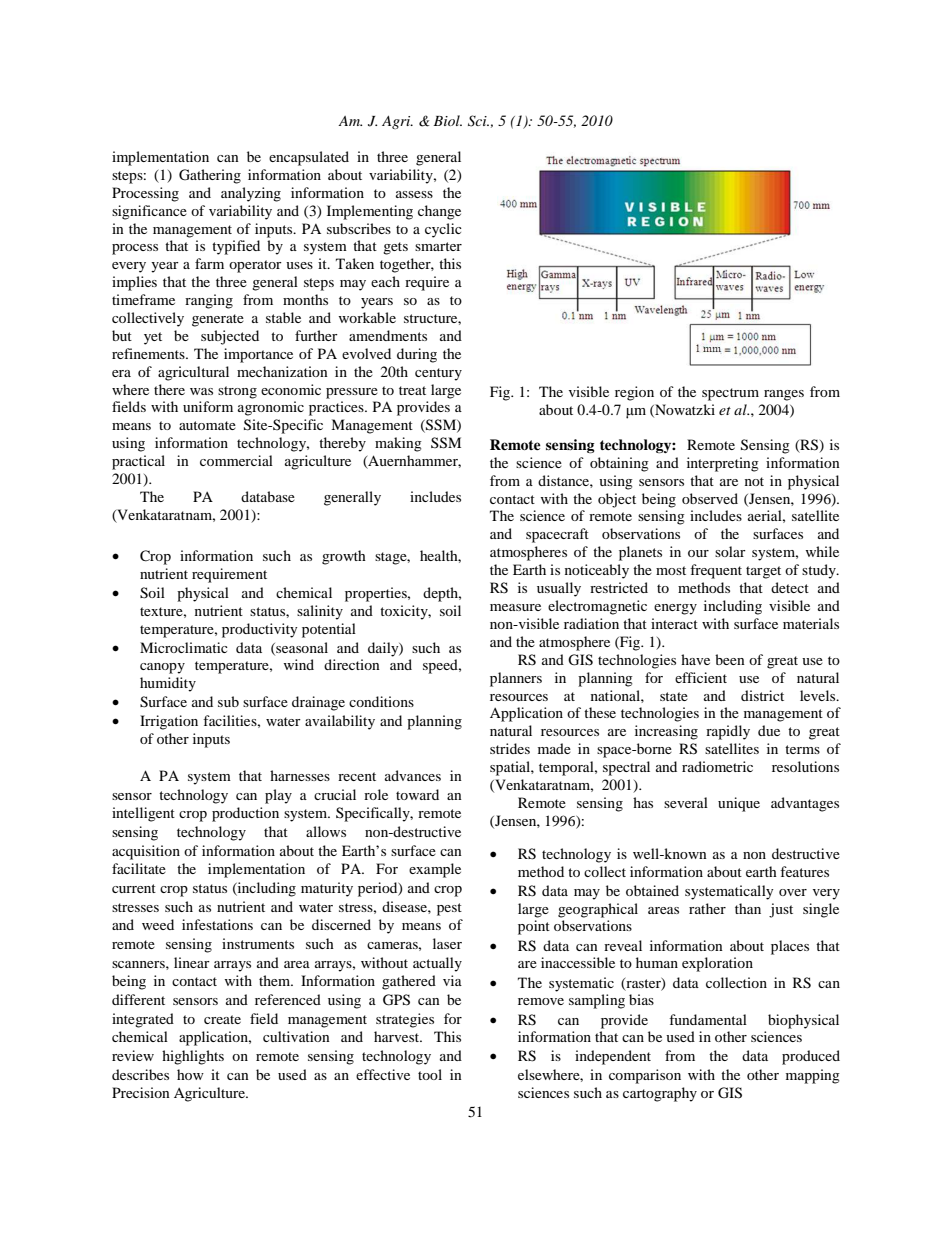 The width and height of the screenshot is (952, 1233). I want to click on infestations, so click(217, 924).
